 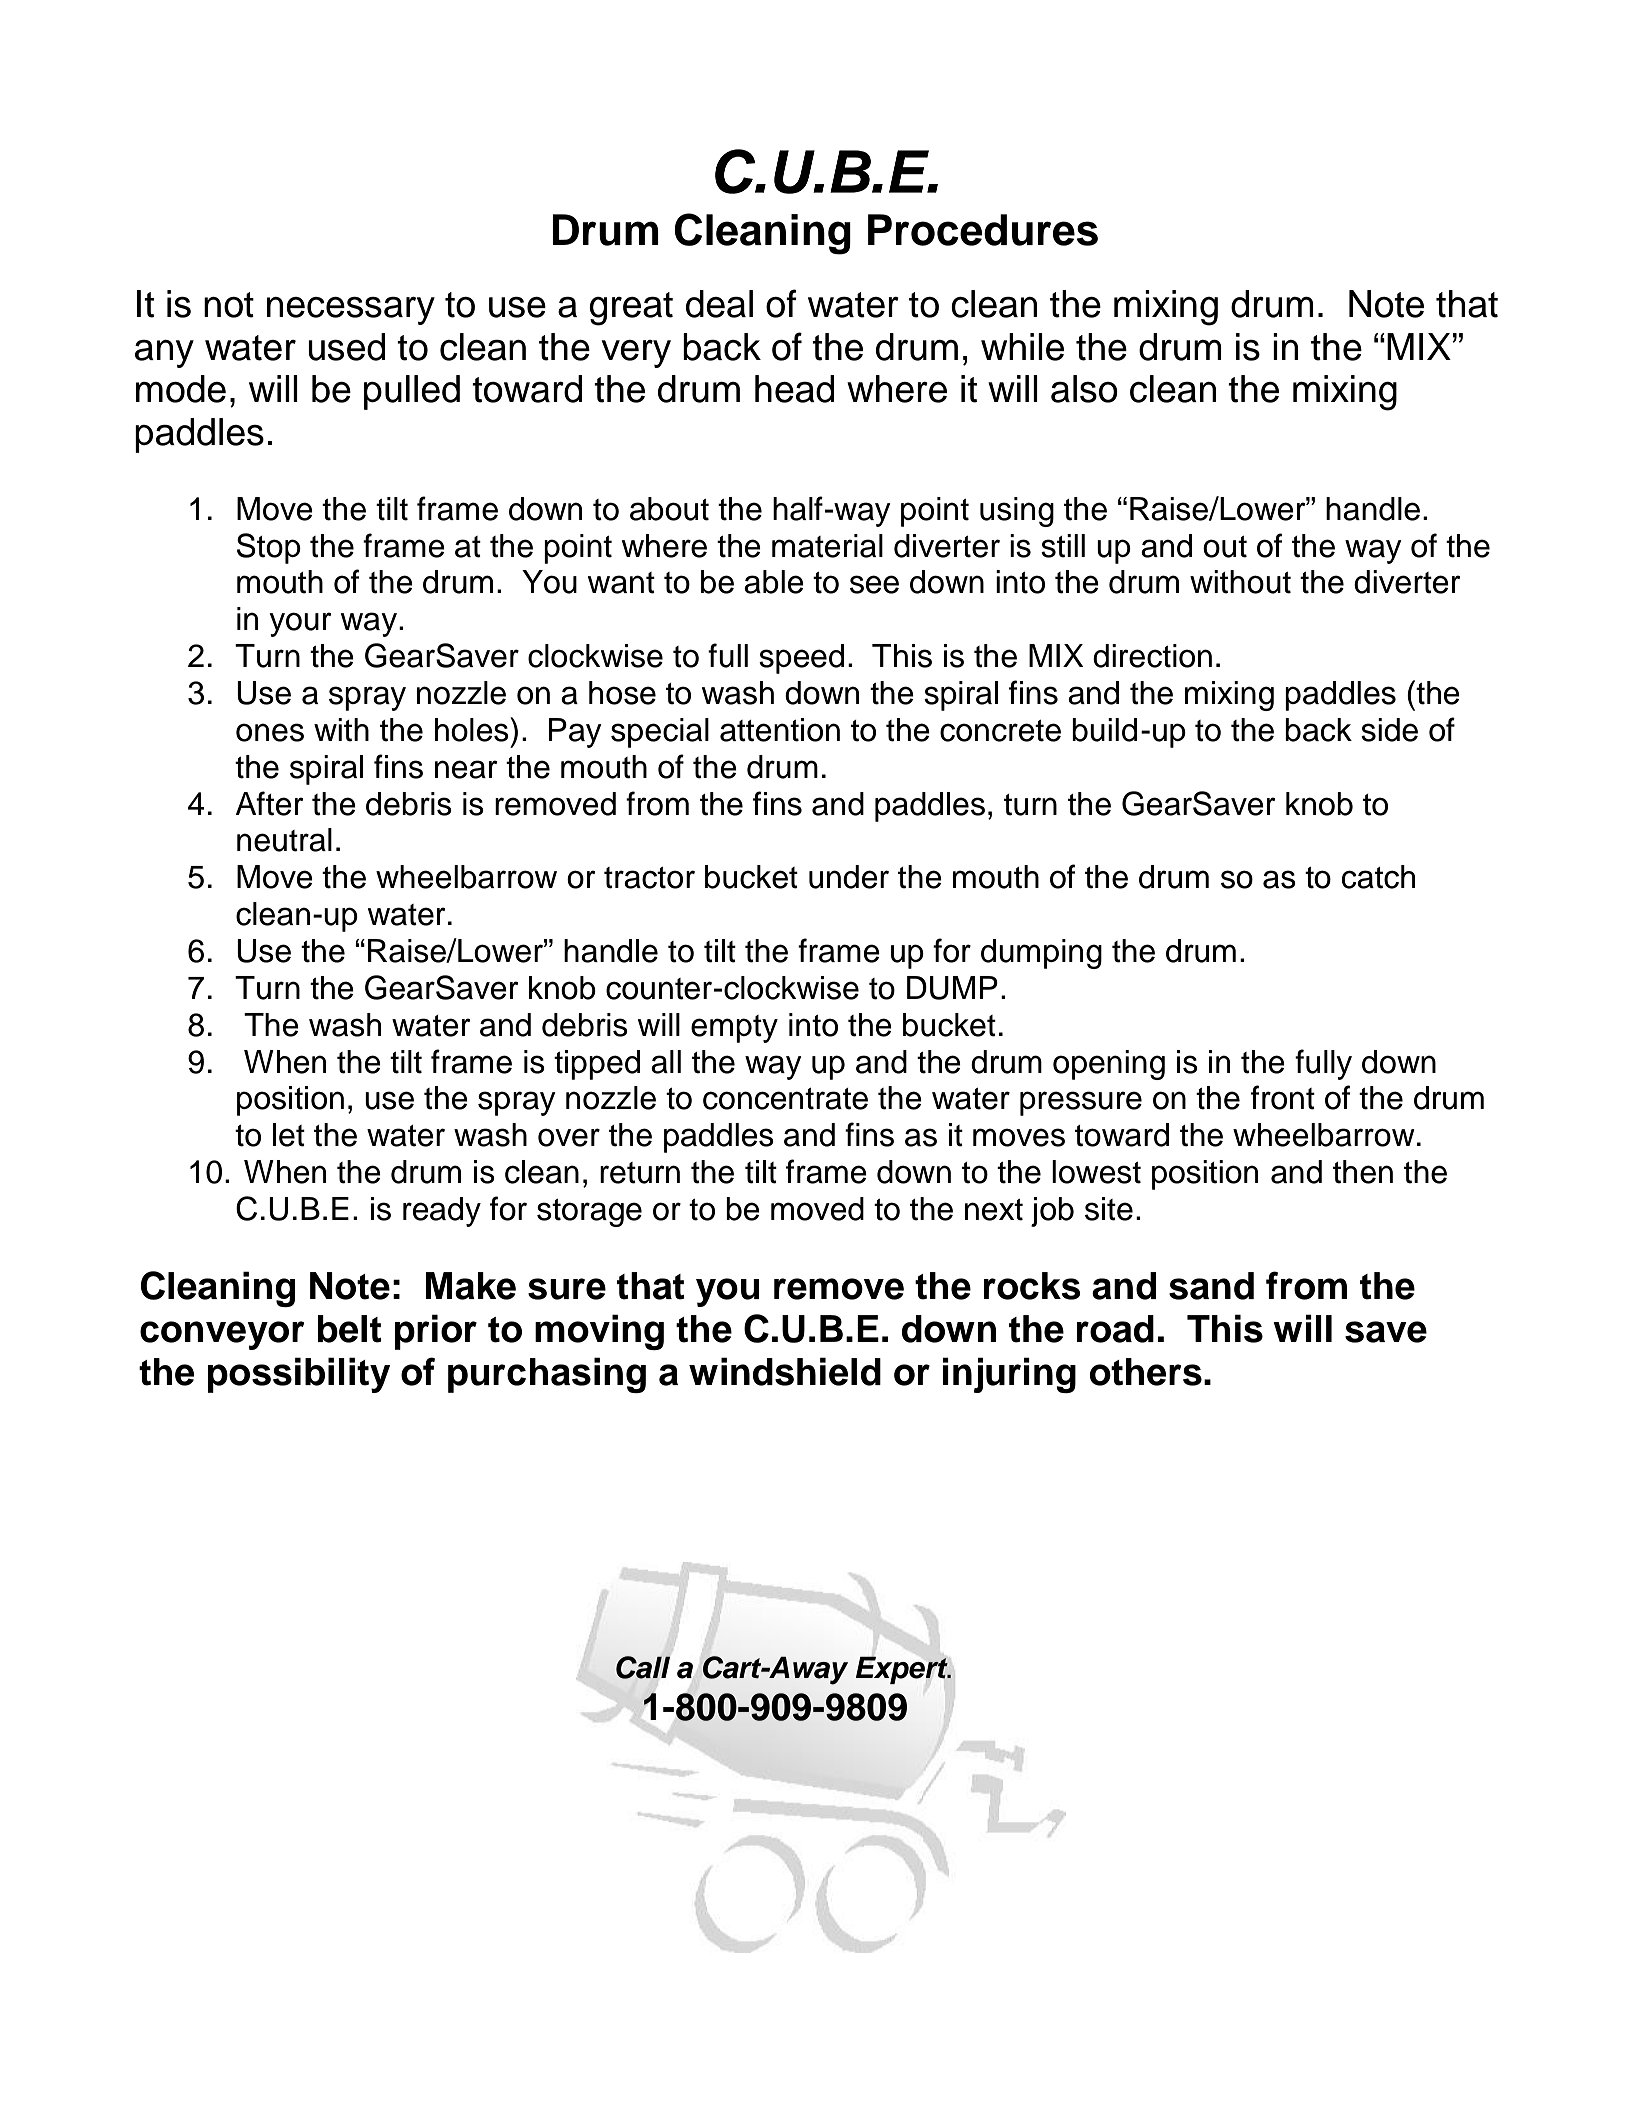 I want to click on possibility, so click(x=299, y=1375).
